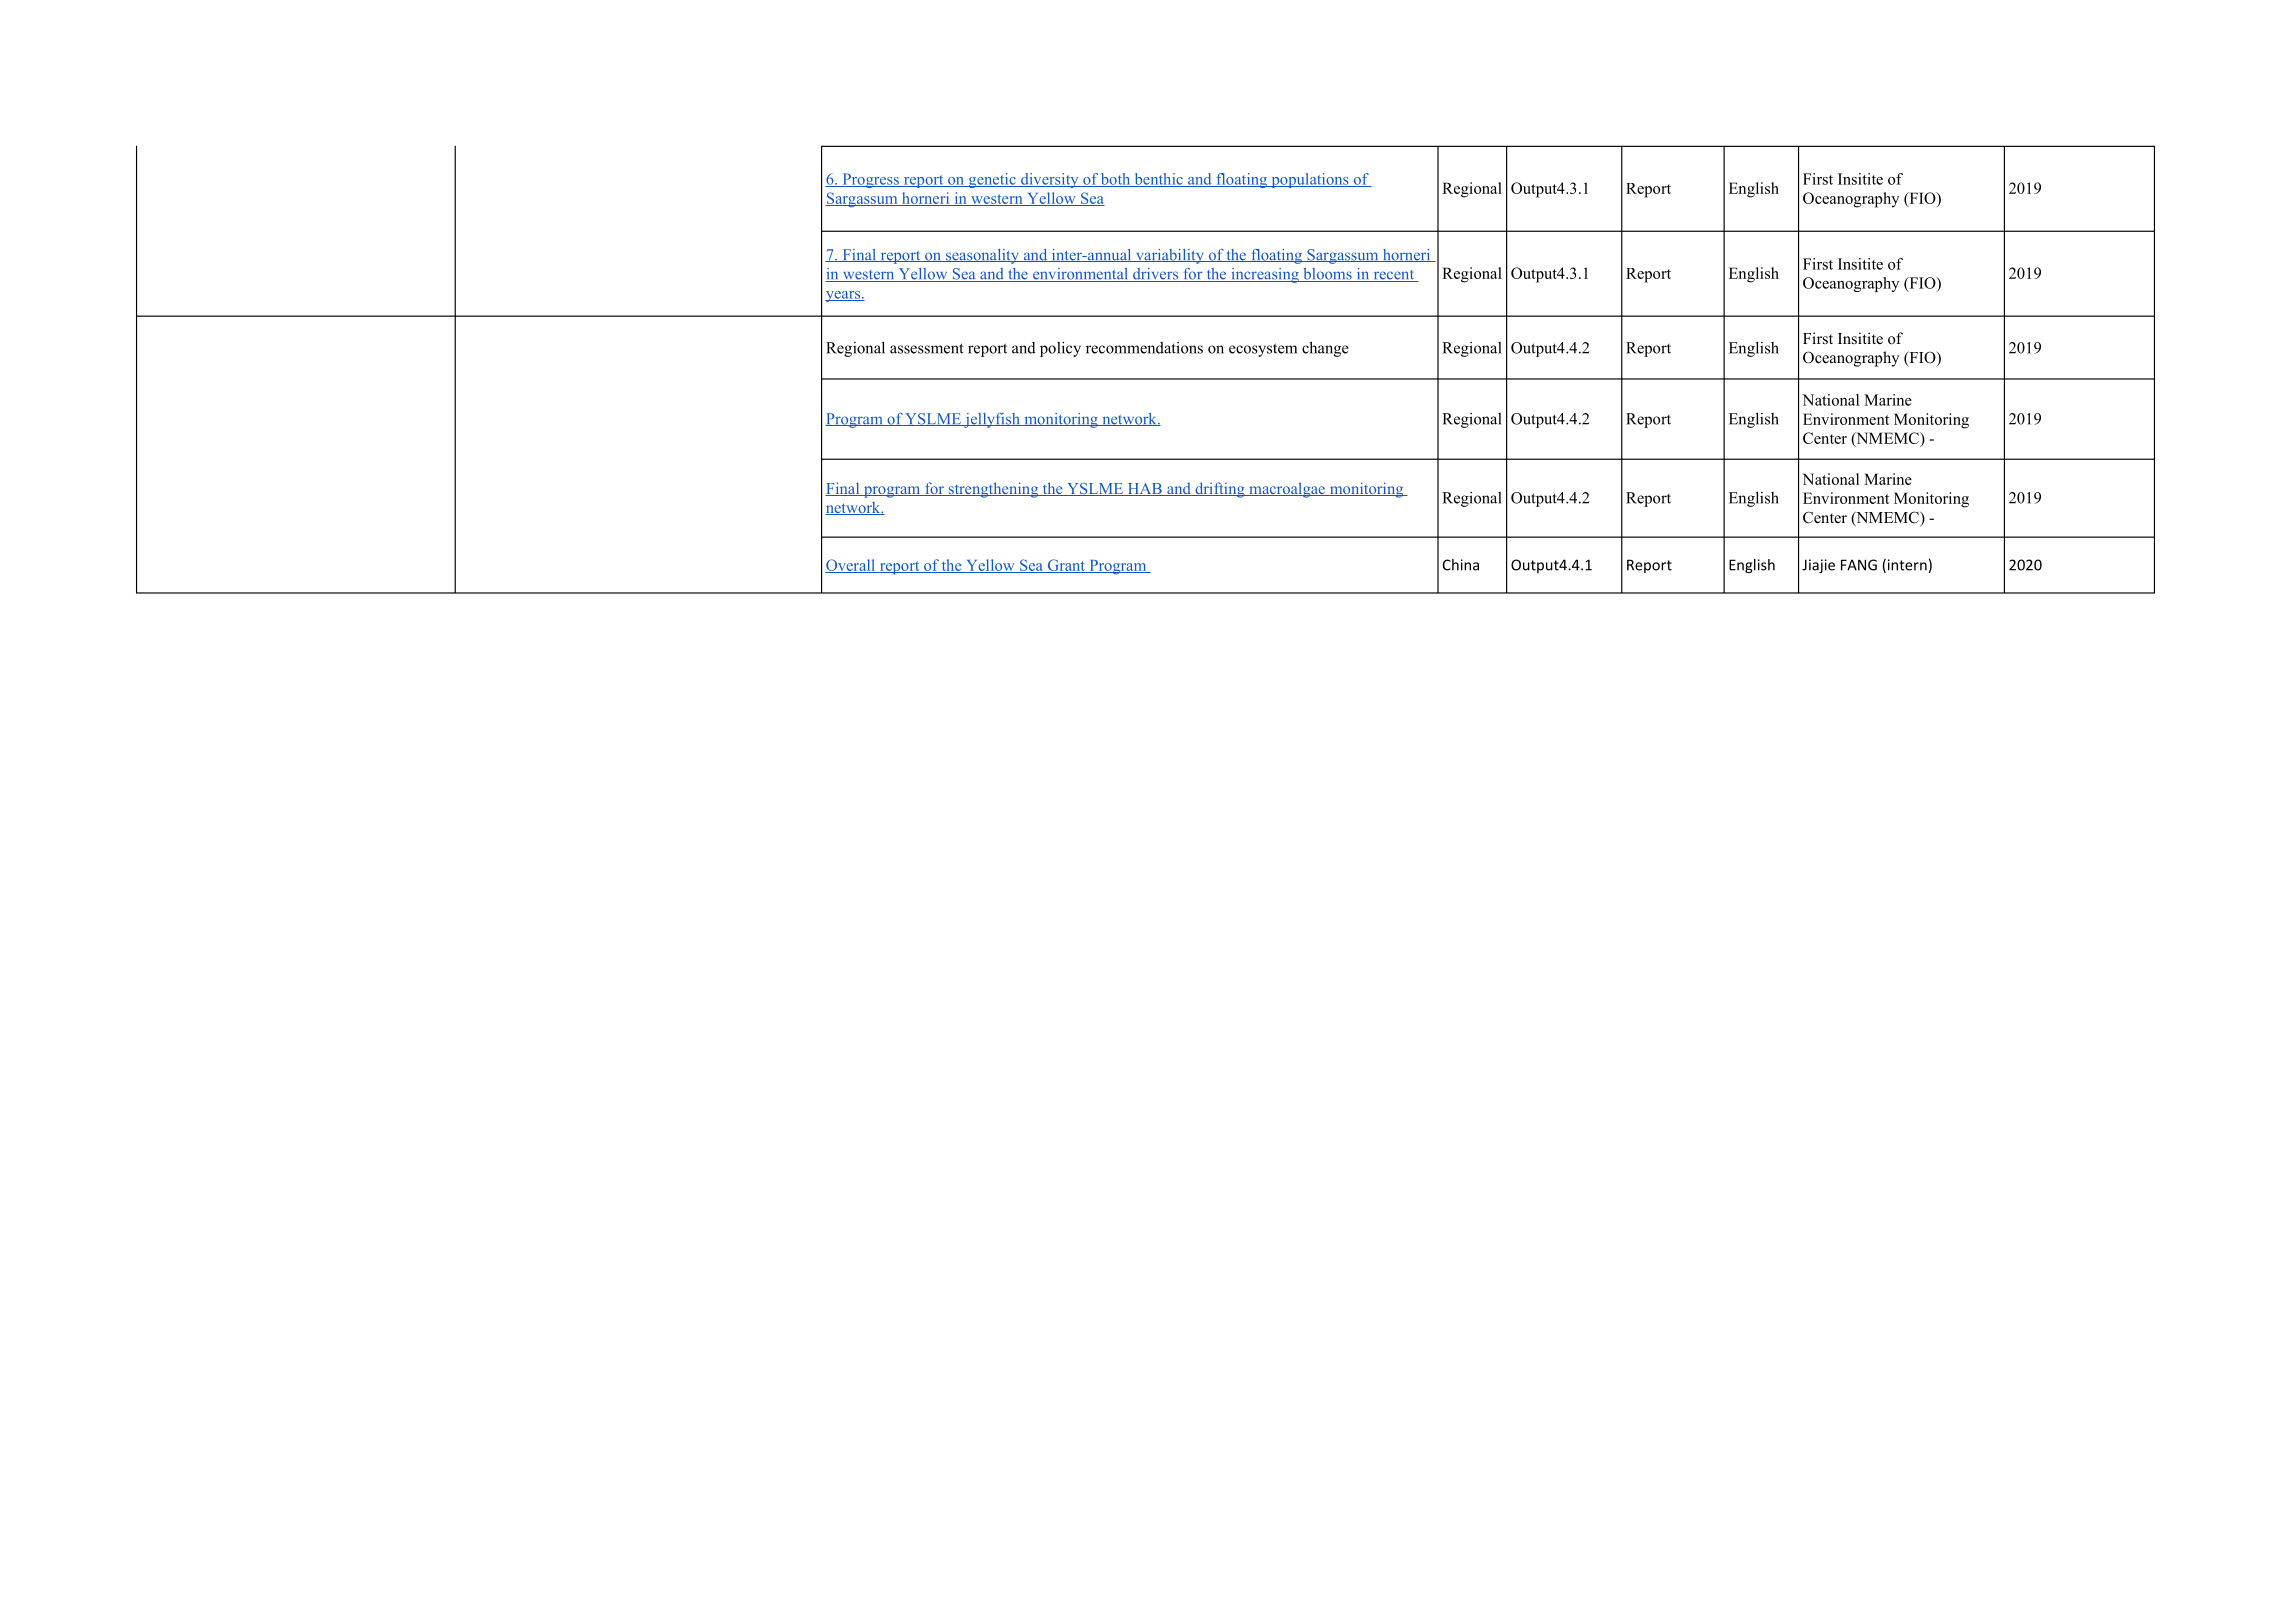  I want to click on blooms, so click(1327, 275).
